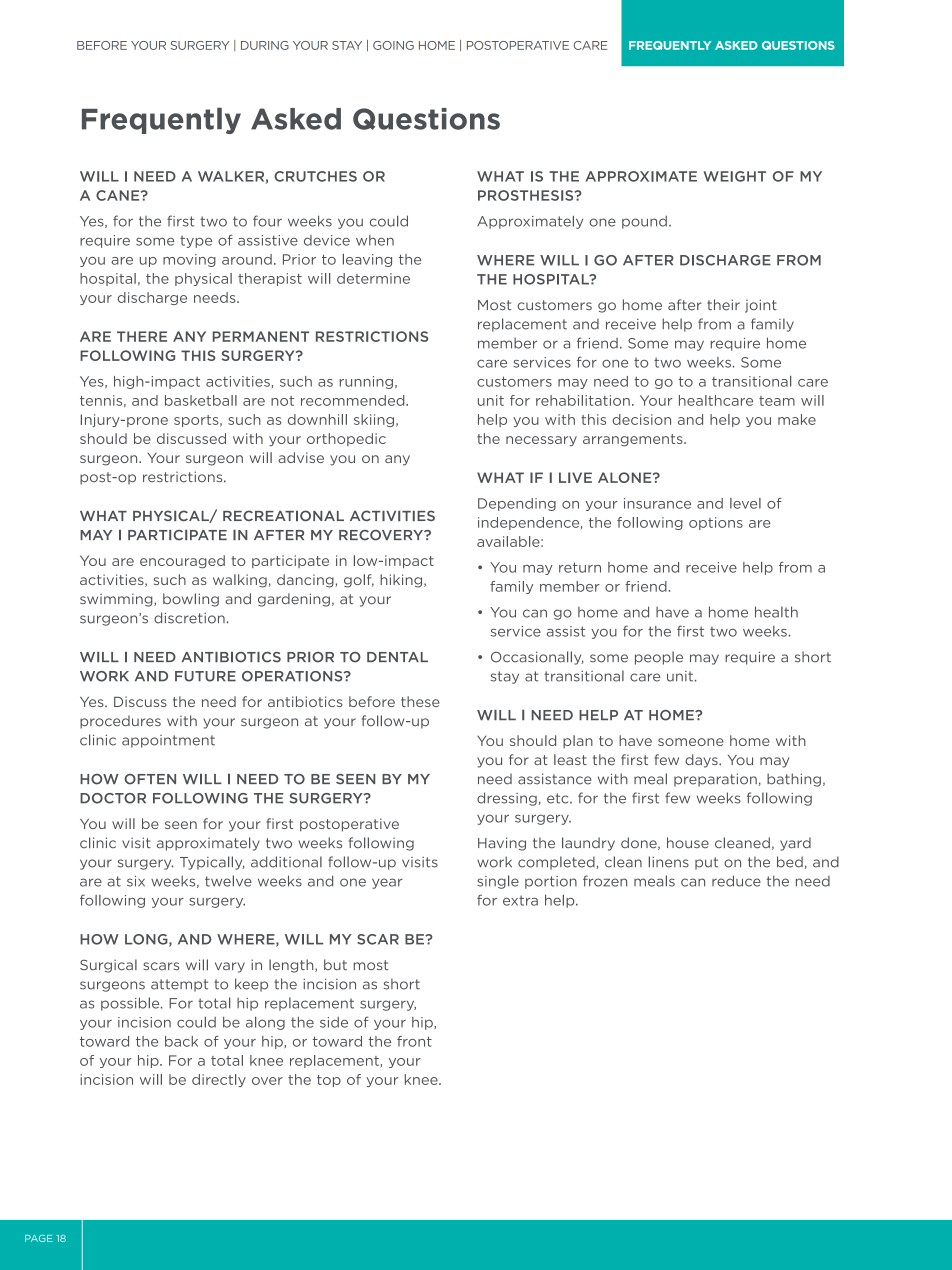  Describe the element at coordinates (38, 1238) in the screenshot. I see `PAGE` at that location.
